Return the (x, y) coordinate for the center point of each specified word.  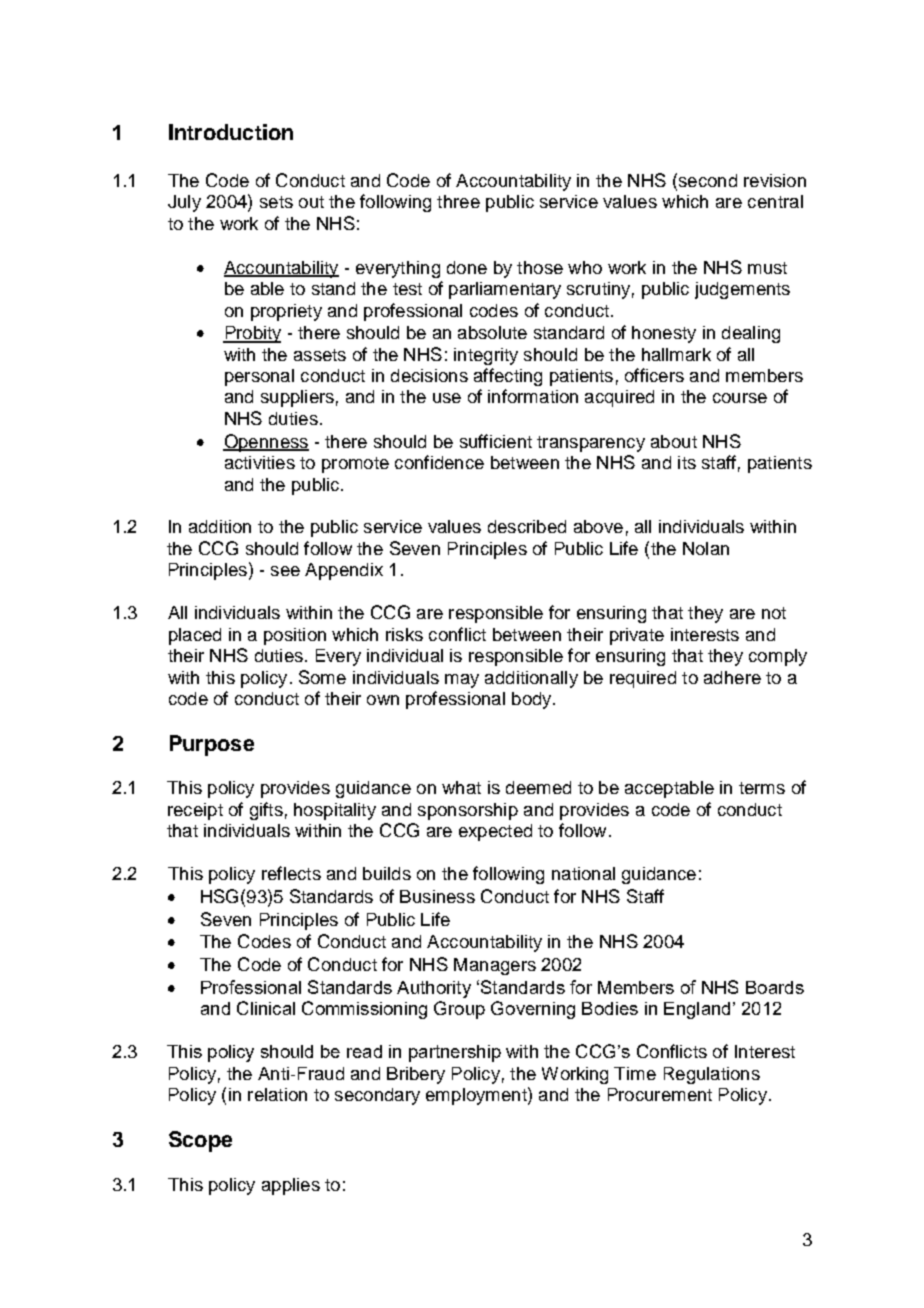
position (295, 636)
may (462, 681)
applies (291, 1186)
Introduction (231, 132)
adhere (732, 677)
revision (775, 180)
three (458, 201)
